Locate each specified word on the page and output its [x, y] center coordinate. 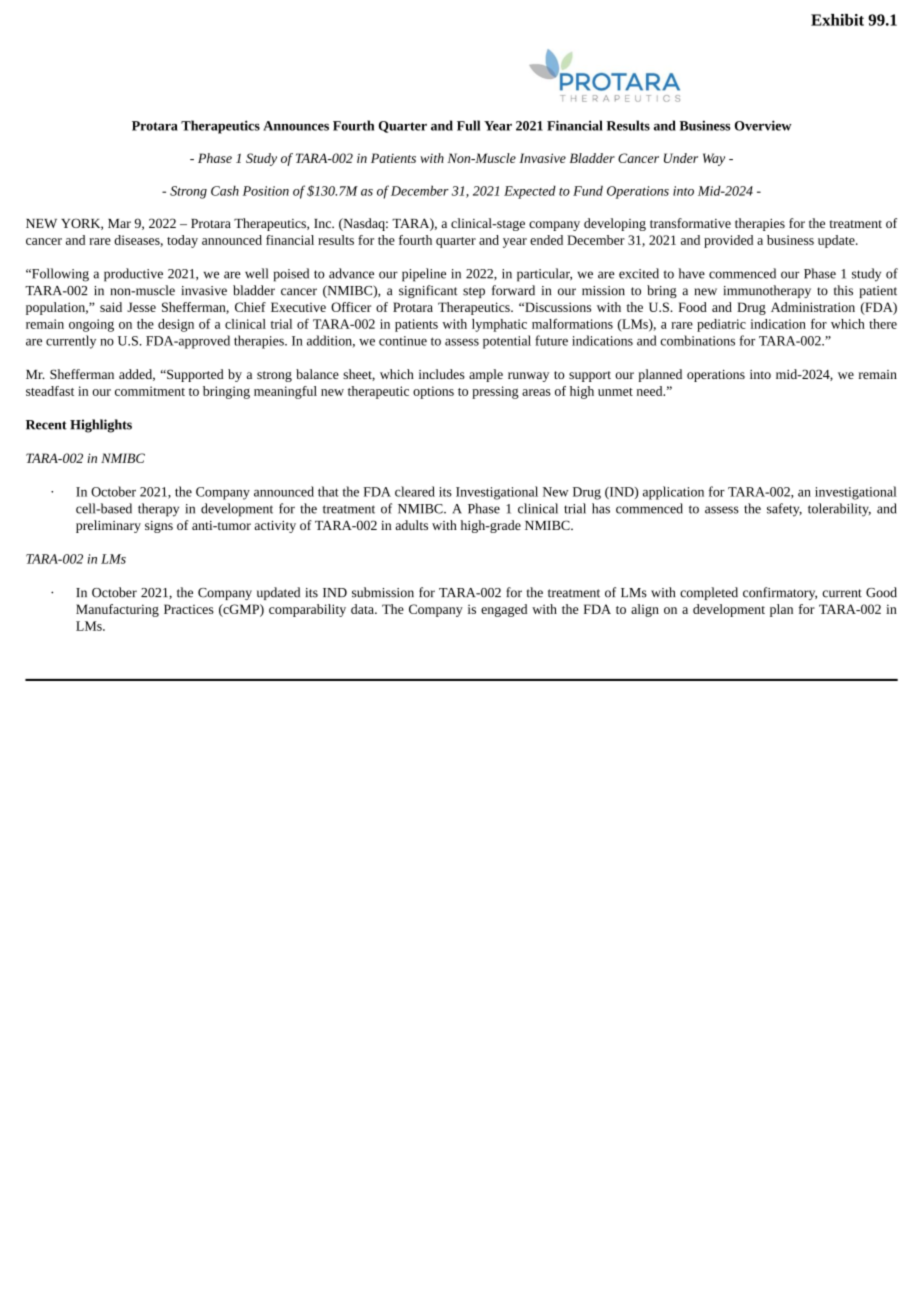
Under [681, 158]
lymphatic [499, 325]
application [673, 493]
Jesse [141, 307]
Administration [813, 307]
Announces [296, 126]
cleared [415, 491]
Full [468, 125]
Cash [225, 190]
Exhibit [837, 20]
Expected [530, 192]
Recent [46, 425]
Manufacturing [117, 610]
